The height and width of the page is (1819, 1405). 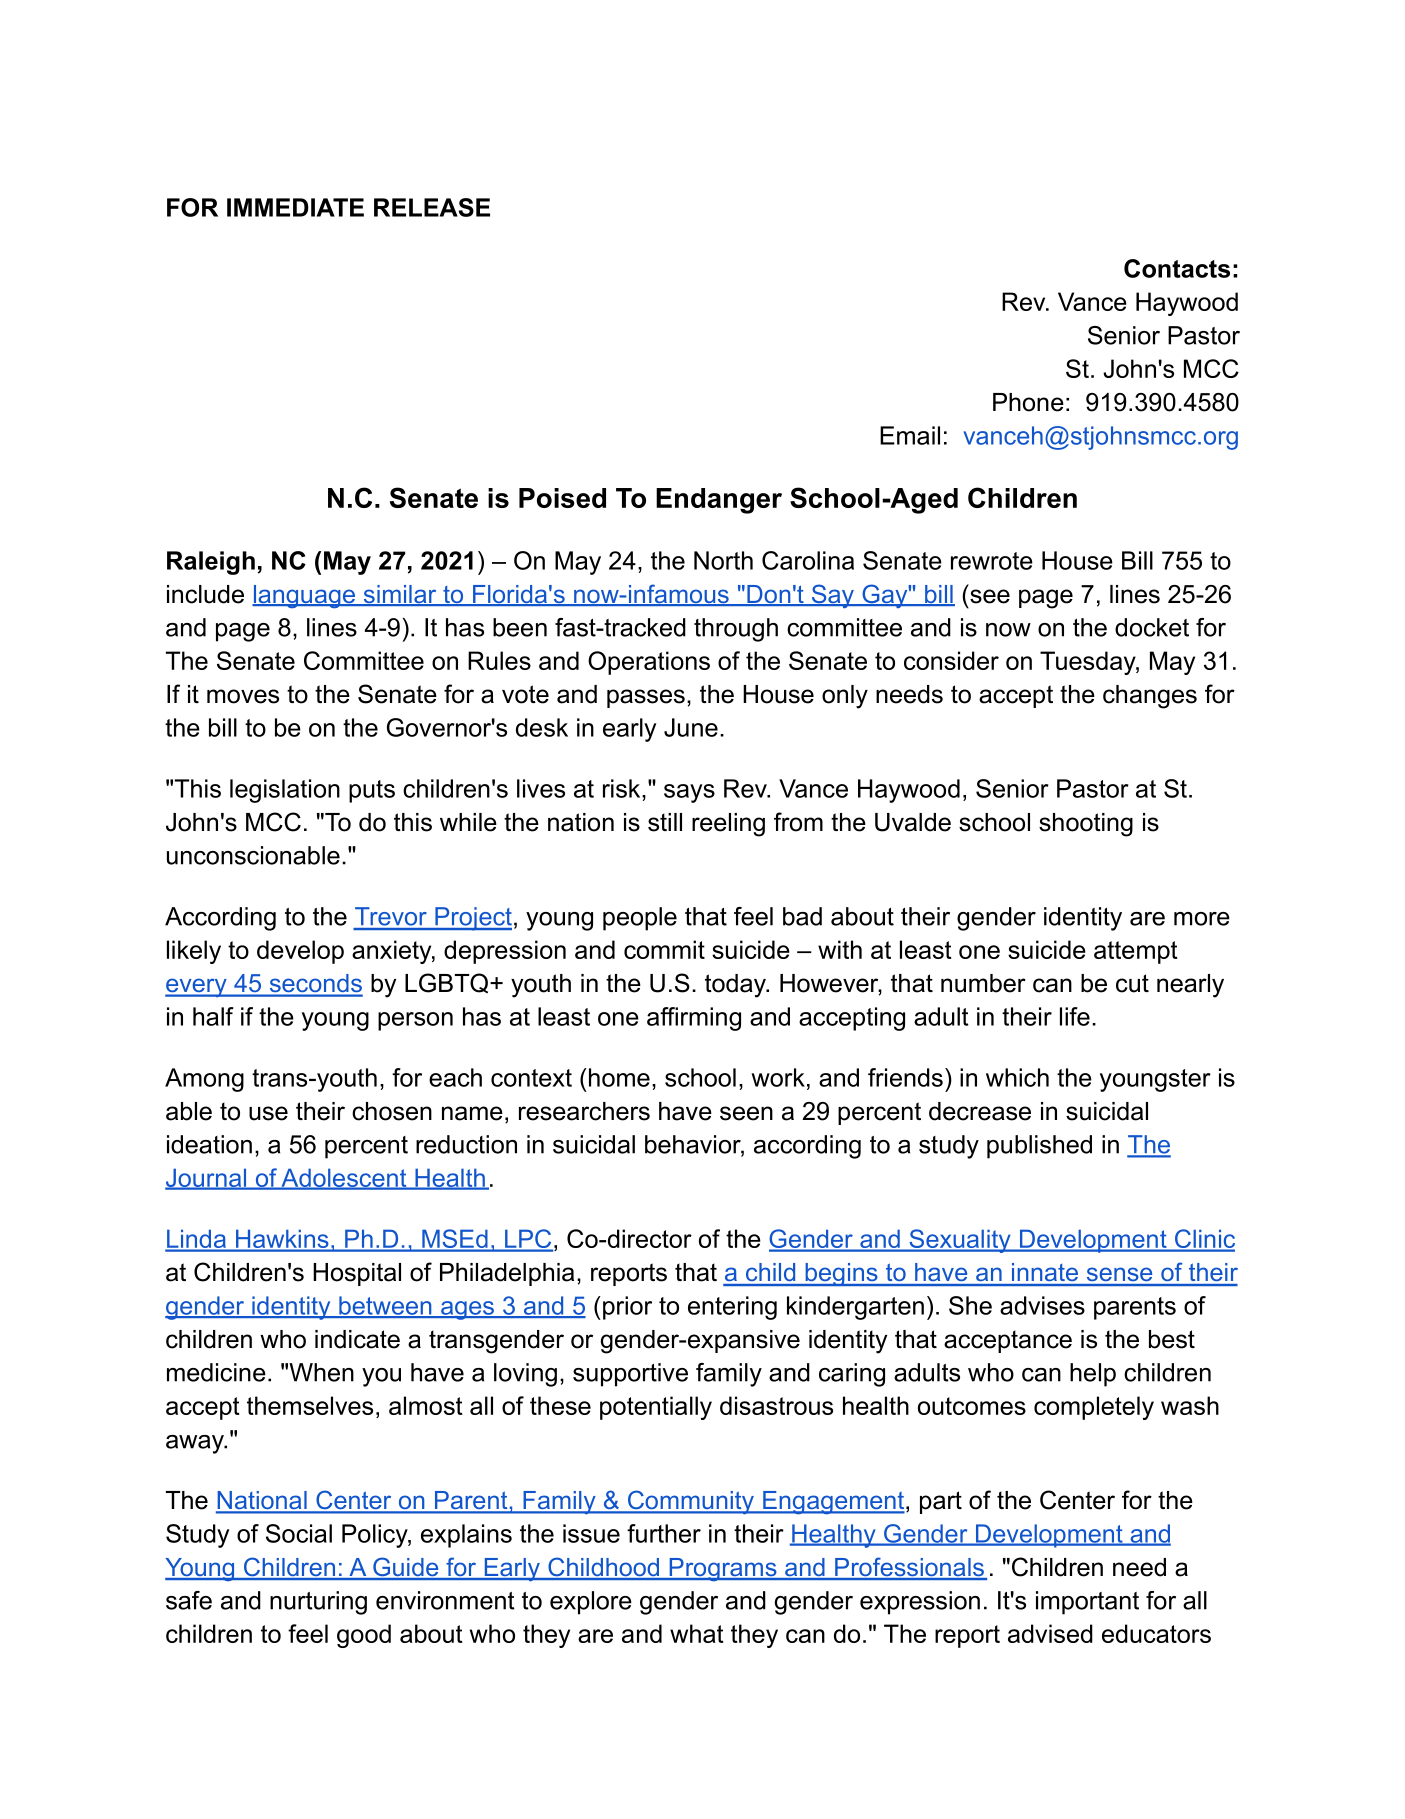 I want to click on RELEASE, so click(x=432, y=207).
